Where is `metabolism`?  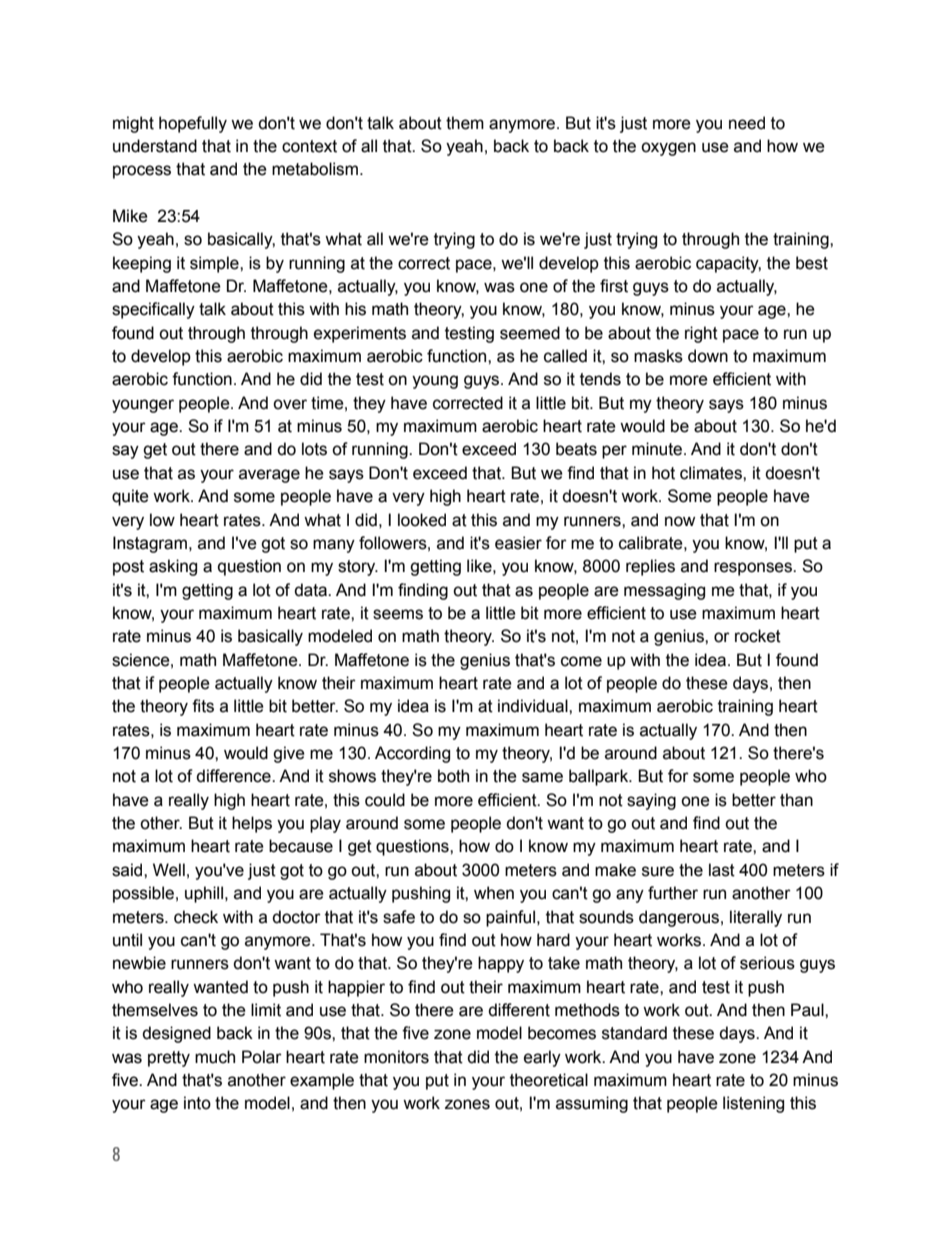
metabolism is located at coordinates (316, 169).
